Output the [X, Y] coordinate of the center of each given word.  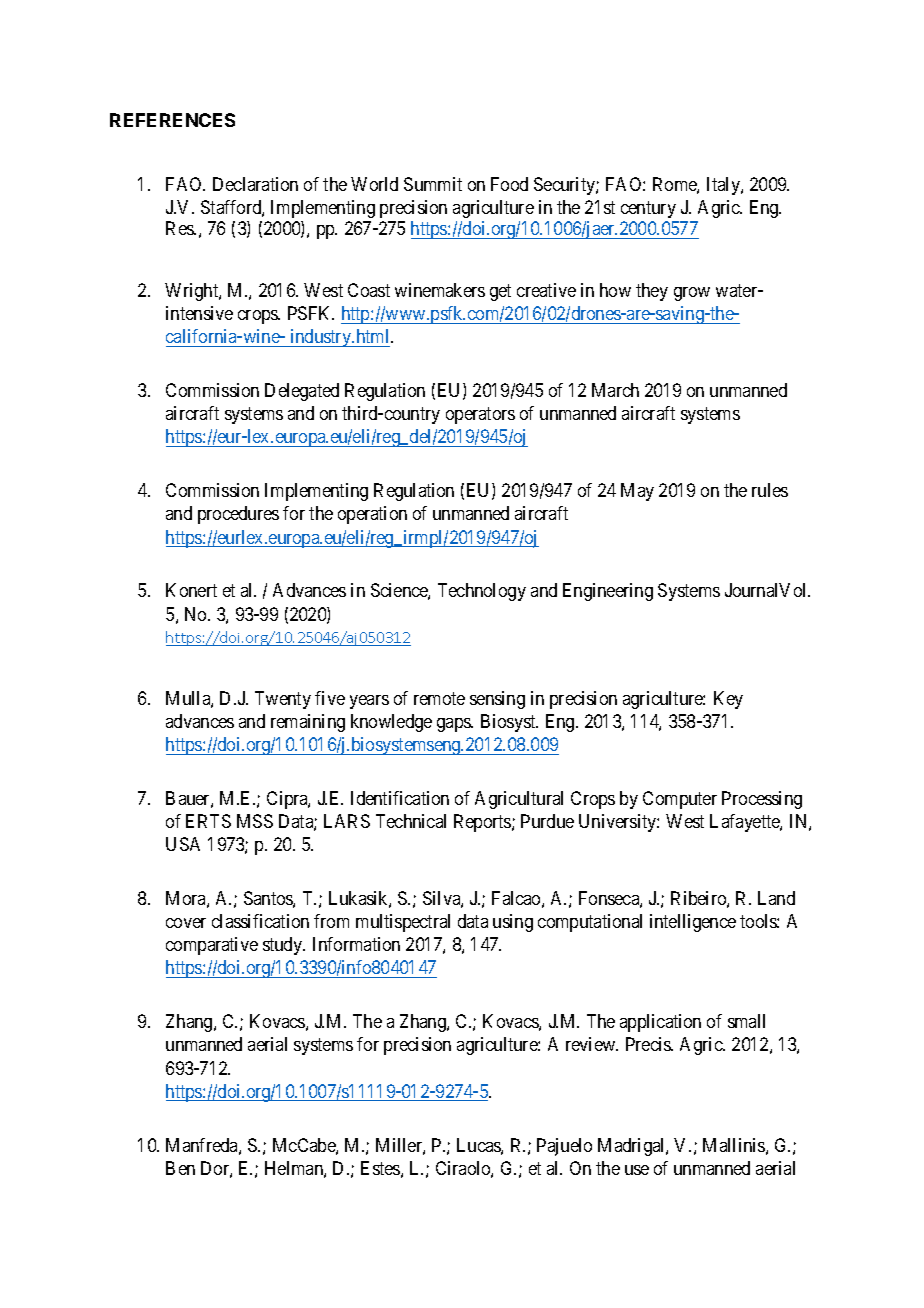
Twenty [283, 700]
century [648, 209]
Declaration [255, 184]
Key [728, 700]
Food [509, 184]
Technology [482, 592]
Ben [180, 1168]
